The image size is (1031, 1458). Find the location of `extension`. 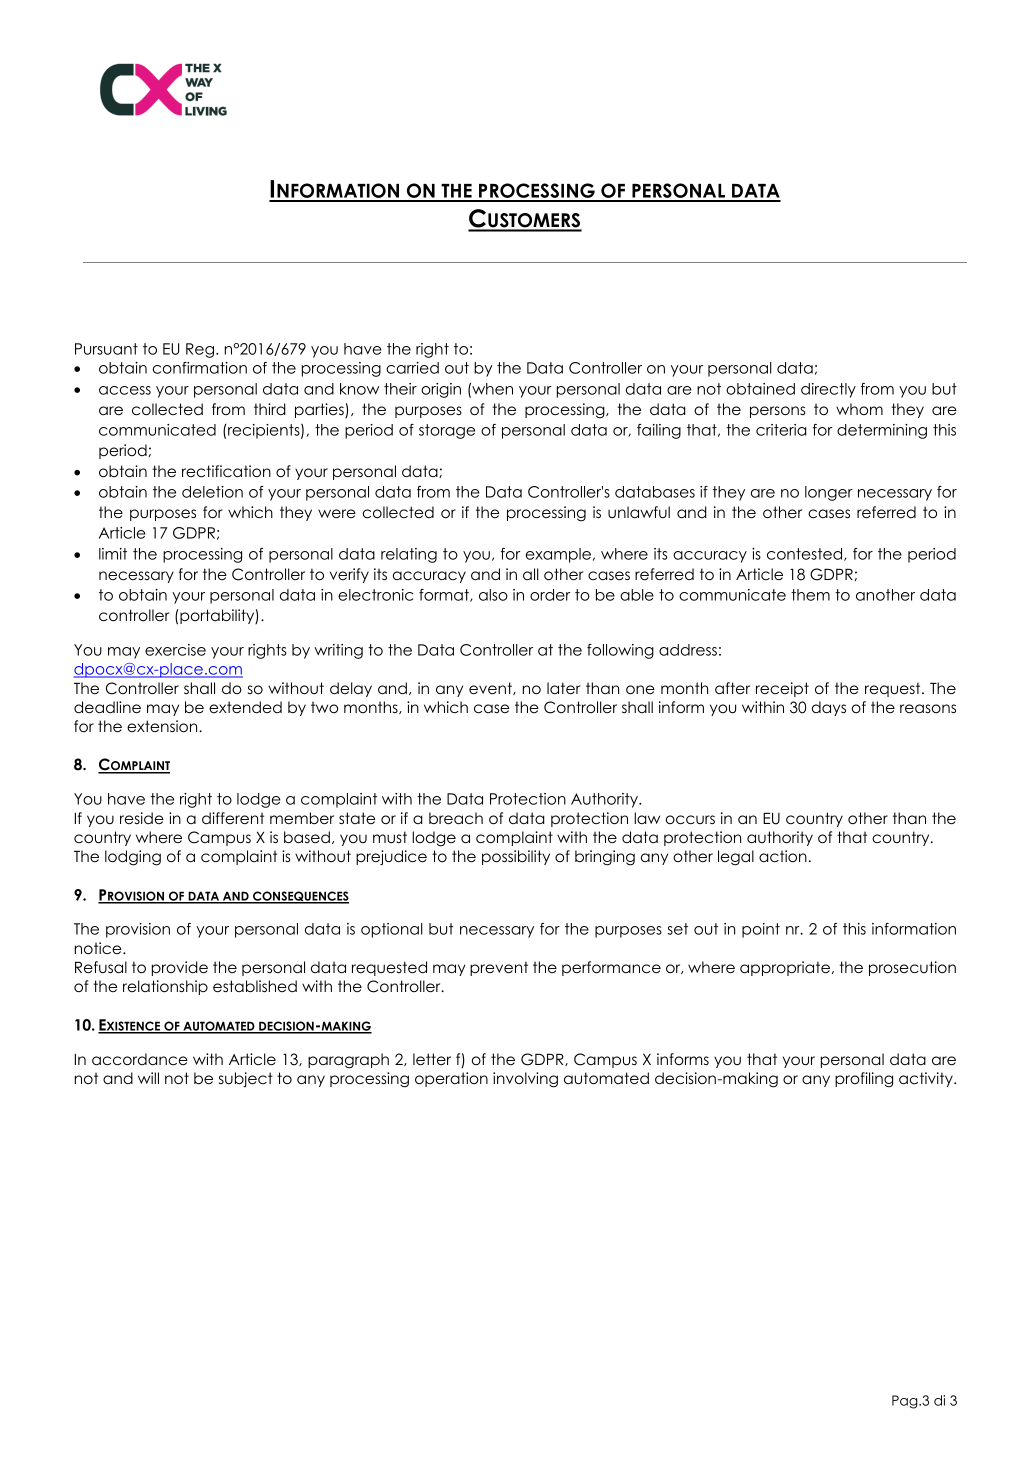

extension is located at coordinates (163, 726).
